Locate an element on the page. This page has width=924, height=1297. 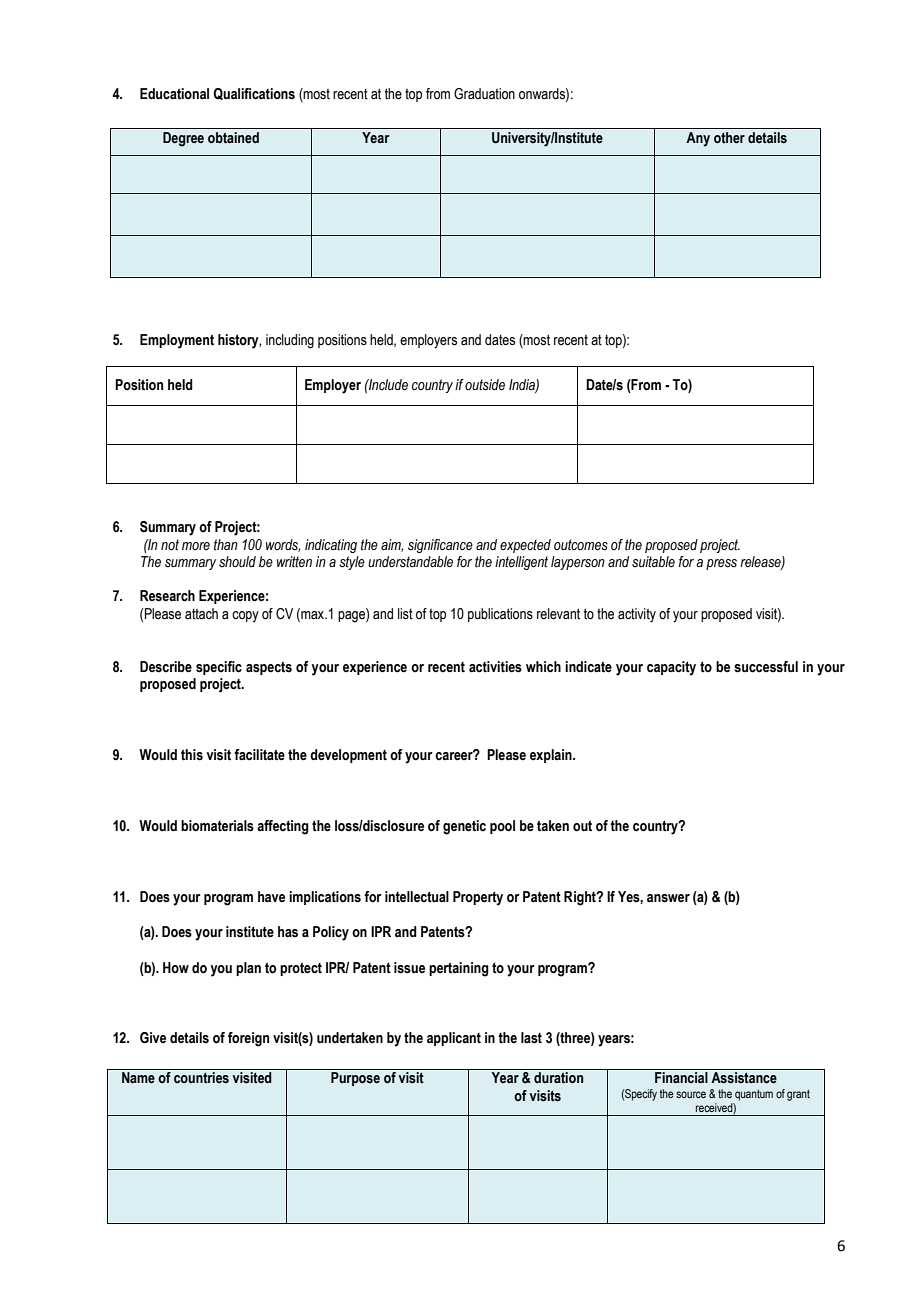
countries is located at coordinates (201, 1078).
